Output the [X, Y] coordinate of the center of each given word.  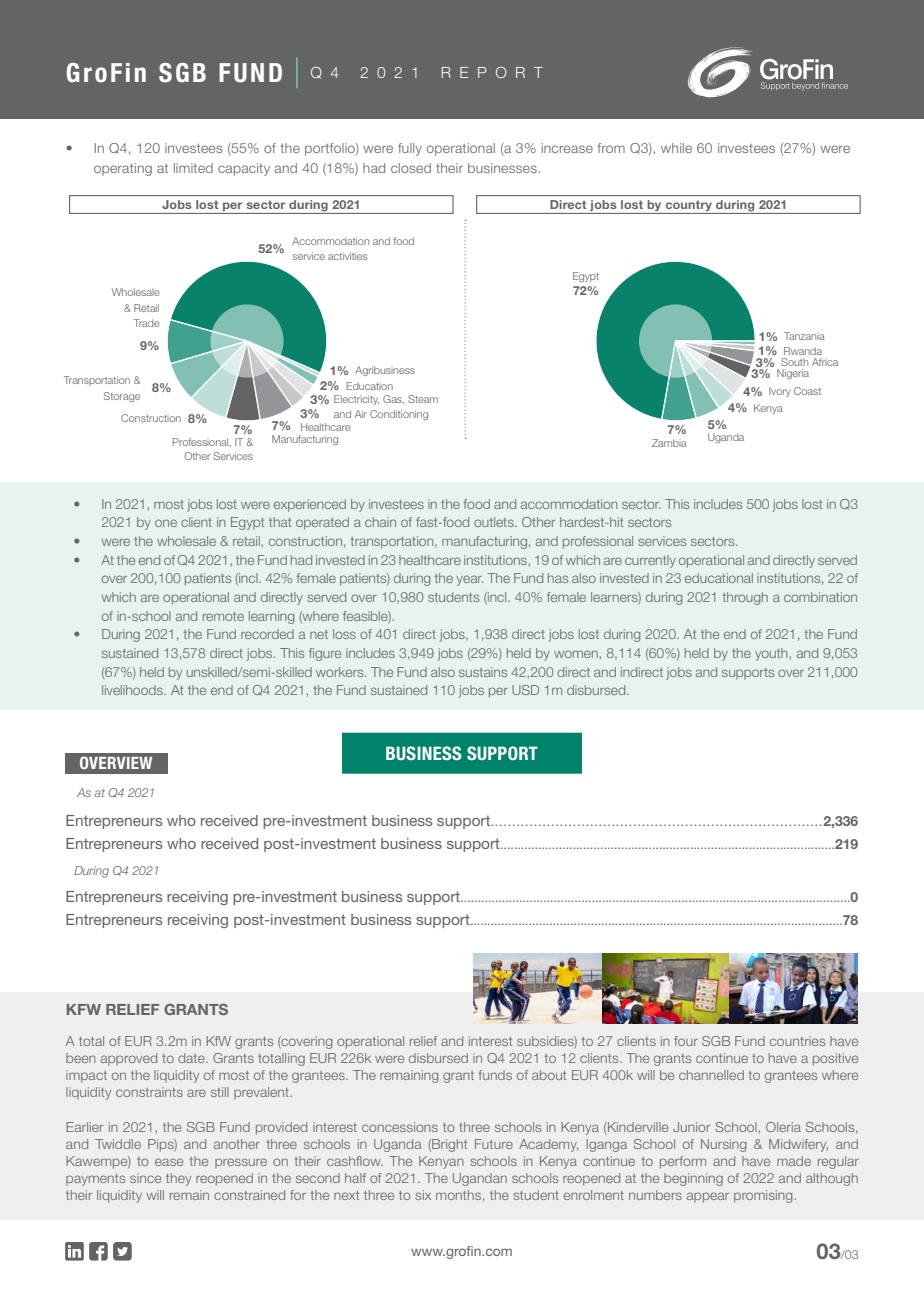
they [178, 1179]
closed [411, 168]
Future [494, 1144]
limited [193, 168]
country [689, 207]
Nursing [723, 1145]
